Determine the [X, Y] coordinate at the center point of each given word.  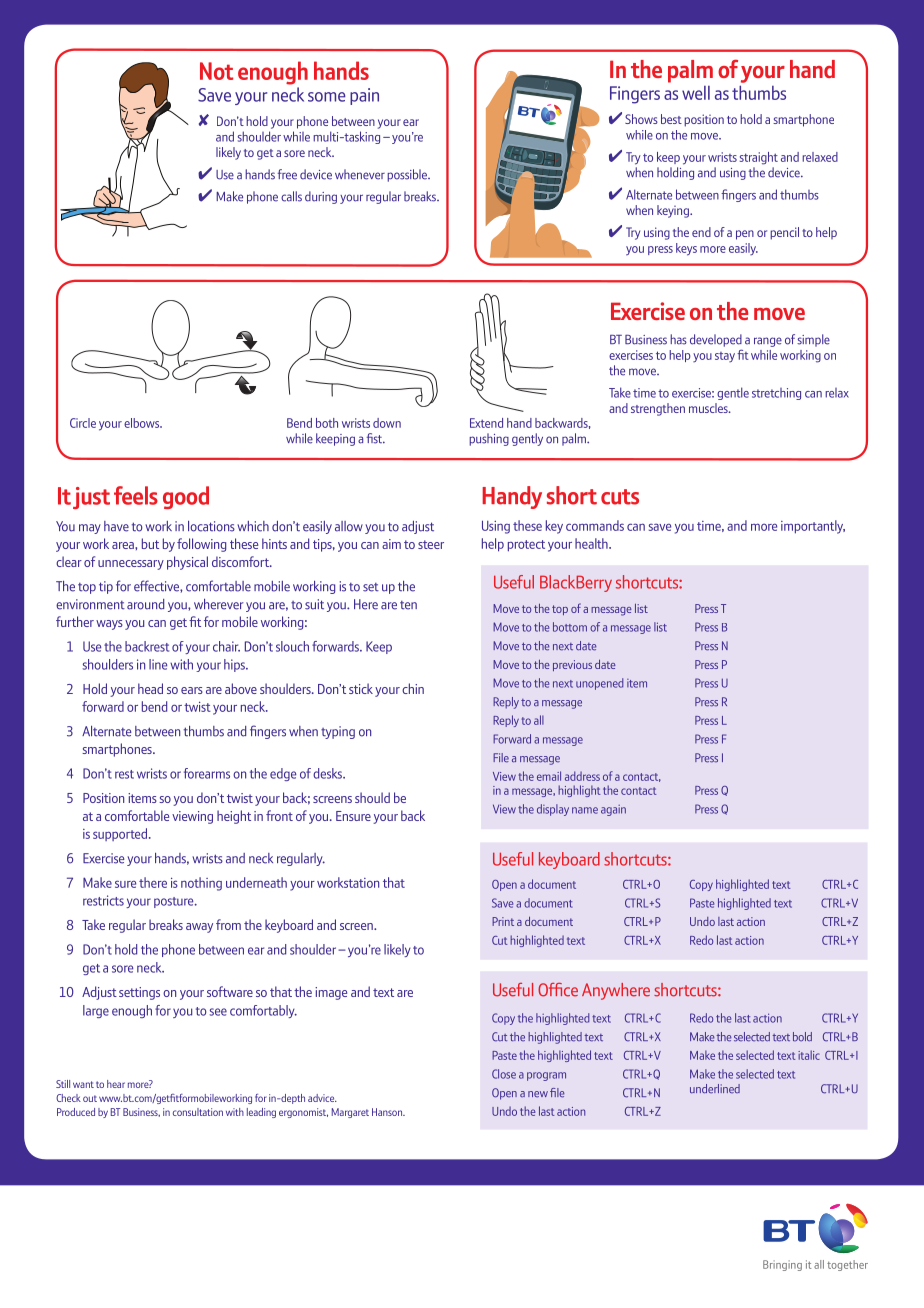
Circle [83, 423]
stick [361, 688]
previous [572, 665]
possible [408, 175]
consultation [198, 1112]
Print [503, 921]
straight [759, 158]
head [150, 688]
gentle [733, 393]
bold [802, 1037]
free [287, 174]
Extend [486, 423]
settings [139, 993]
